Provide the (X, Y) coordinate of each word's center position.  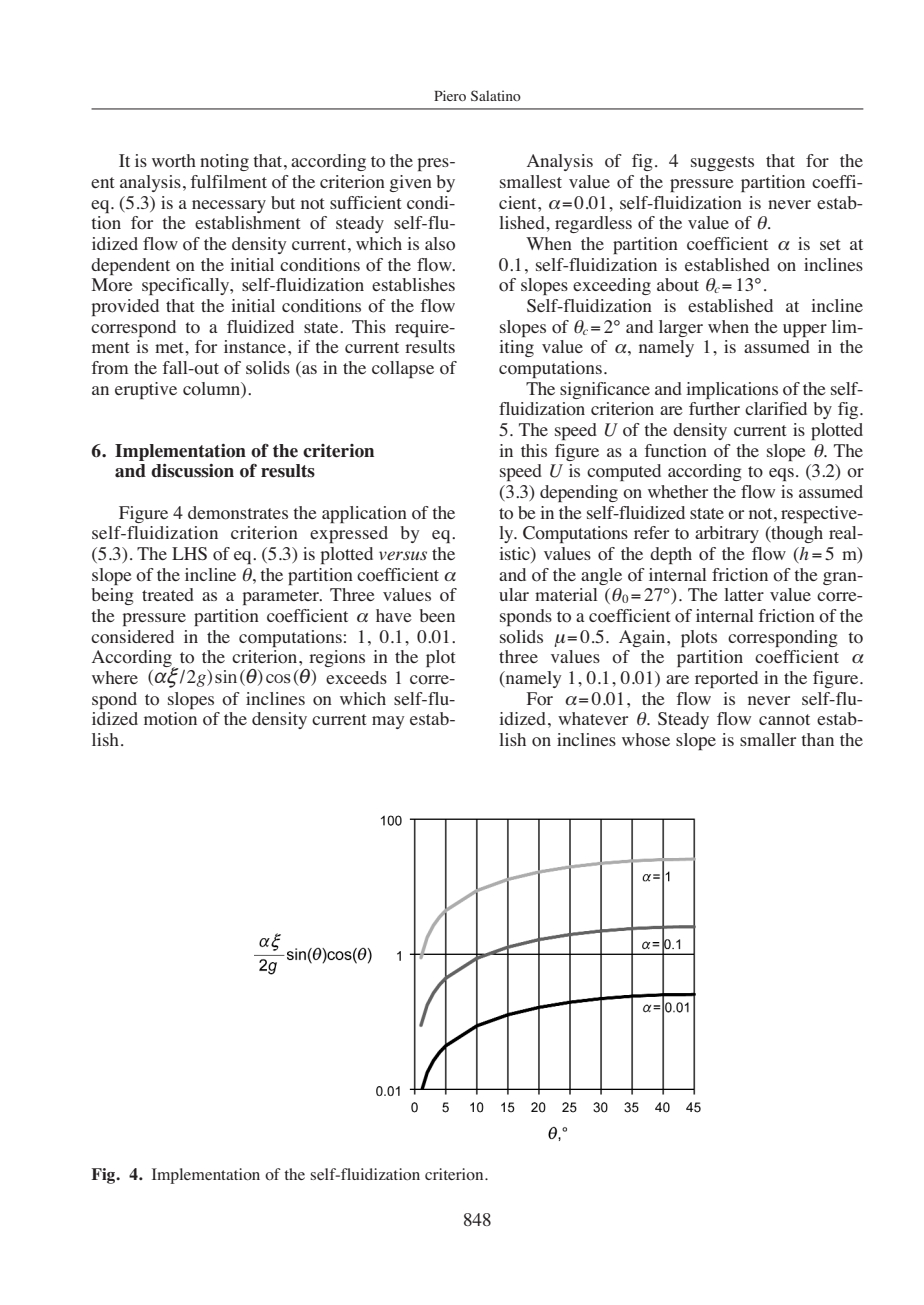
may (388, 722)
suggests (722, 163)
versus (403, 555)
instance (255, 346)
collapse (403, 369)
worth (174, 161)
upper (805, 330)
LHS (189, 553)
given (411, 183)
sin (226, 677)
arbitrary (727, 534)
